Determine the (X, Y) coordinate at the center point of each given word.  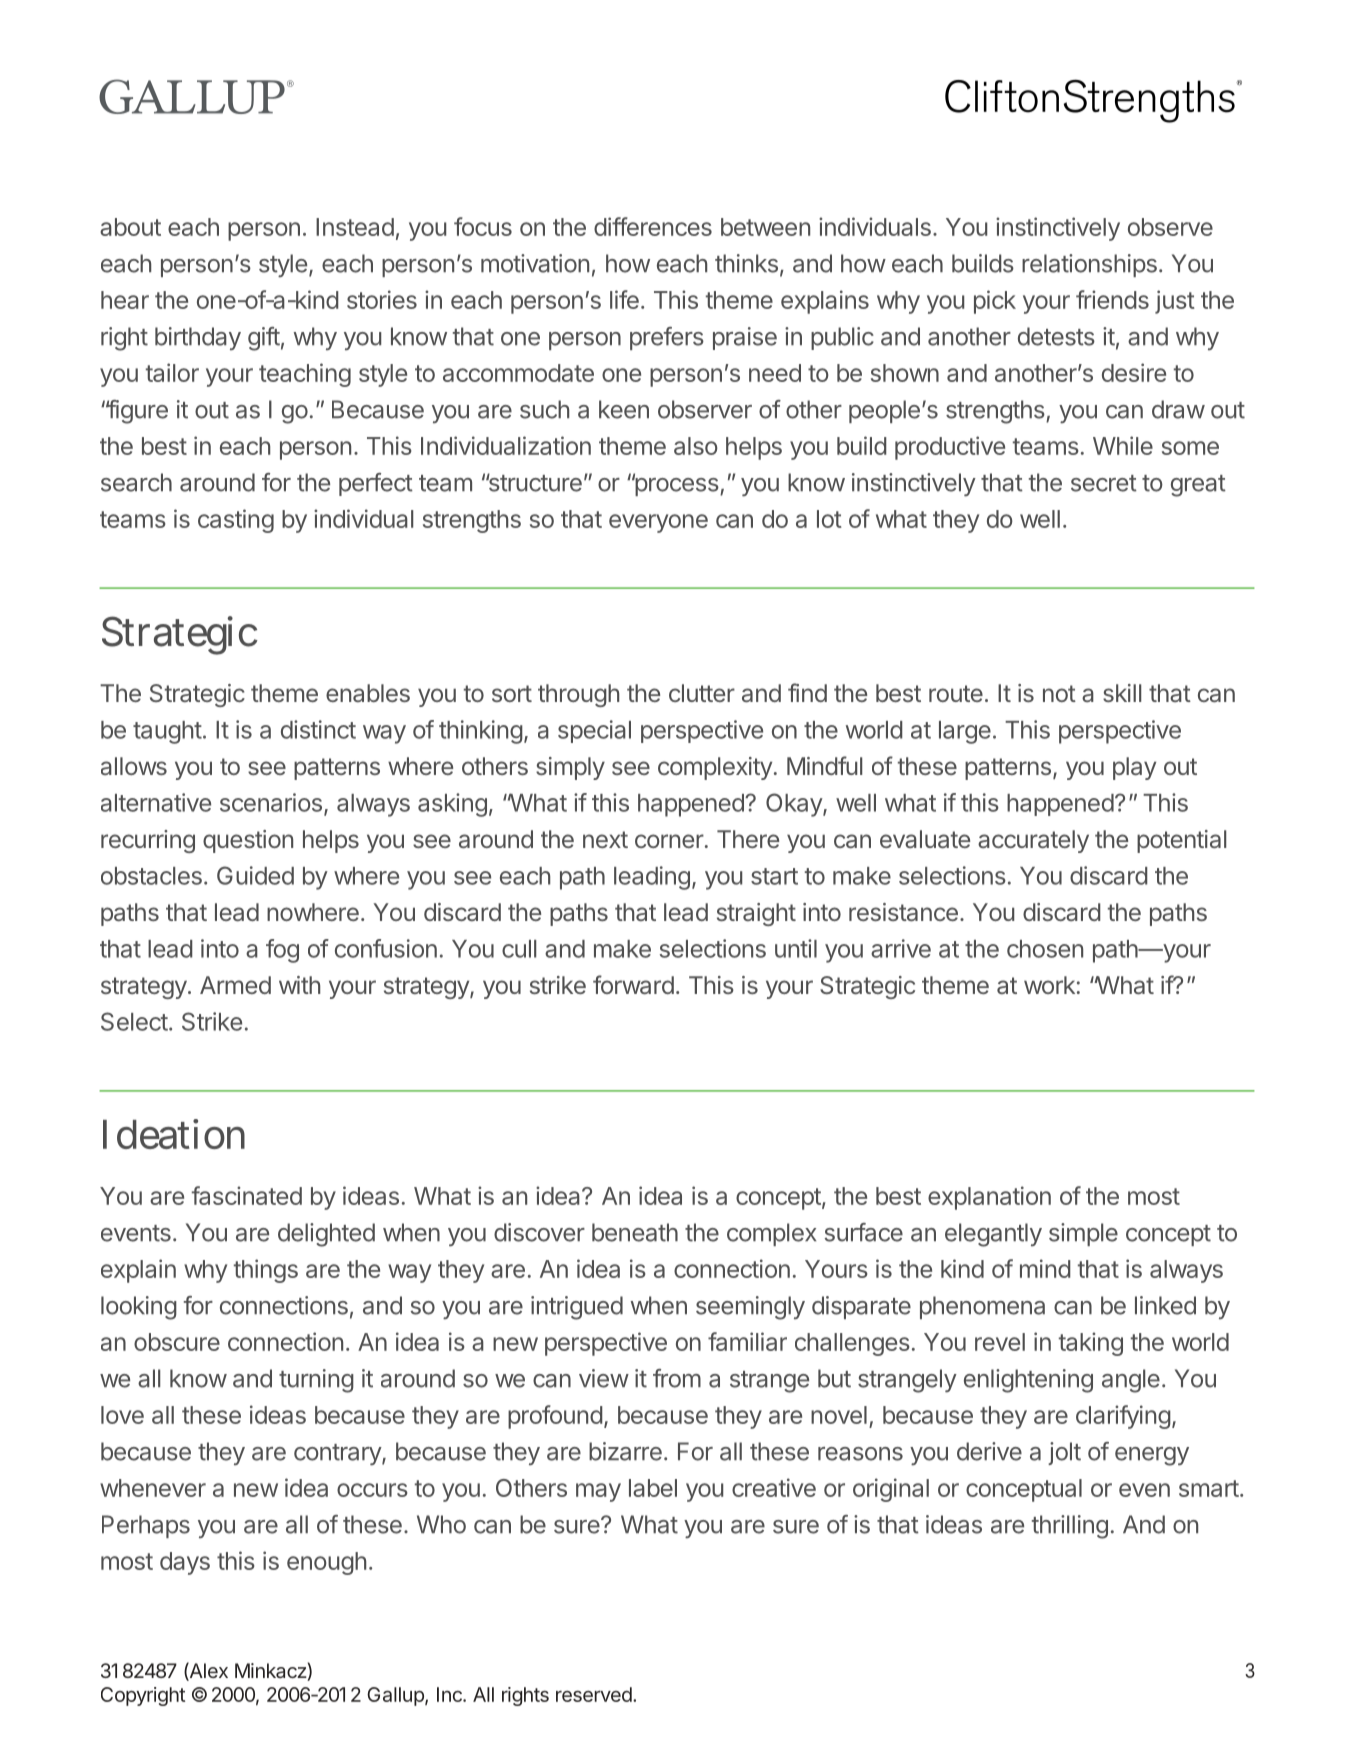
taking (1091, 1344)
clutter (702, 693)
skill (1122, 693)
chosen (1045, 949)
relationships (1089, 265)
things (266, 1271)
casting (236, 521)
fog (282, 951)
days (185, 1563)
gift (264, 339)
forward (633, 985)
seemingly (750, 1308)
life (624, 299)
